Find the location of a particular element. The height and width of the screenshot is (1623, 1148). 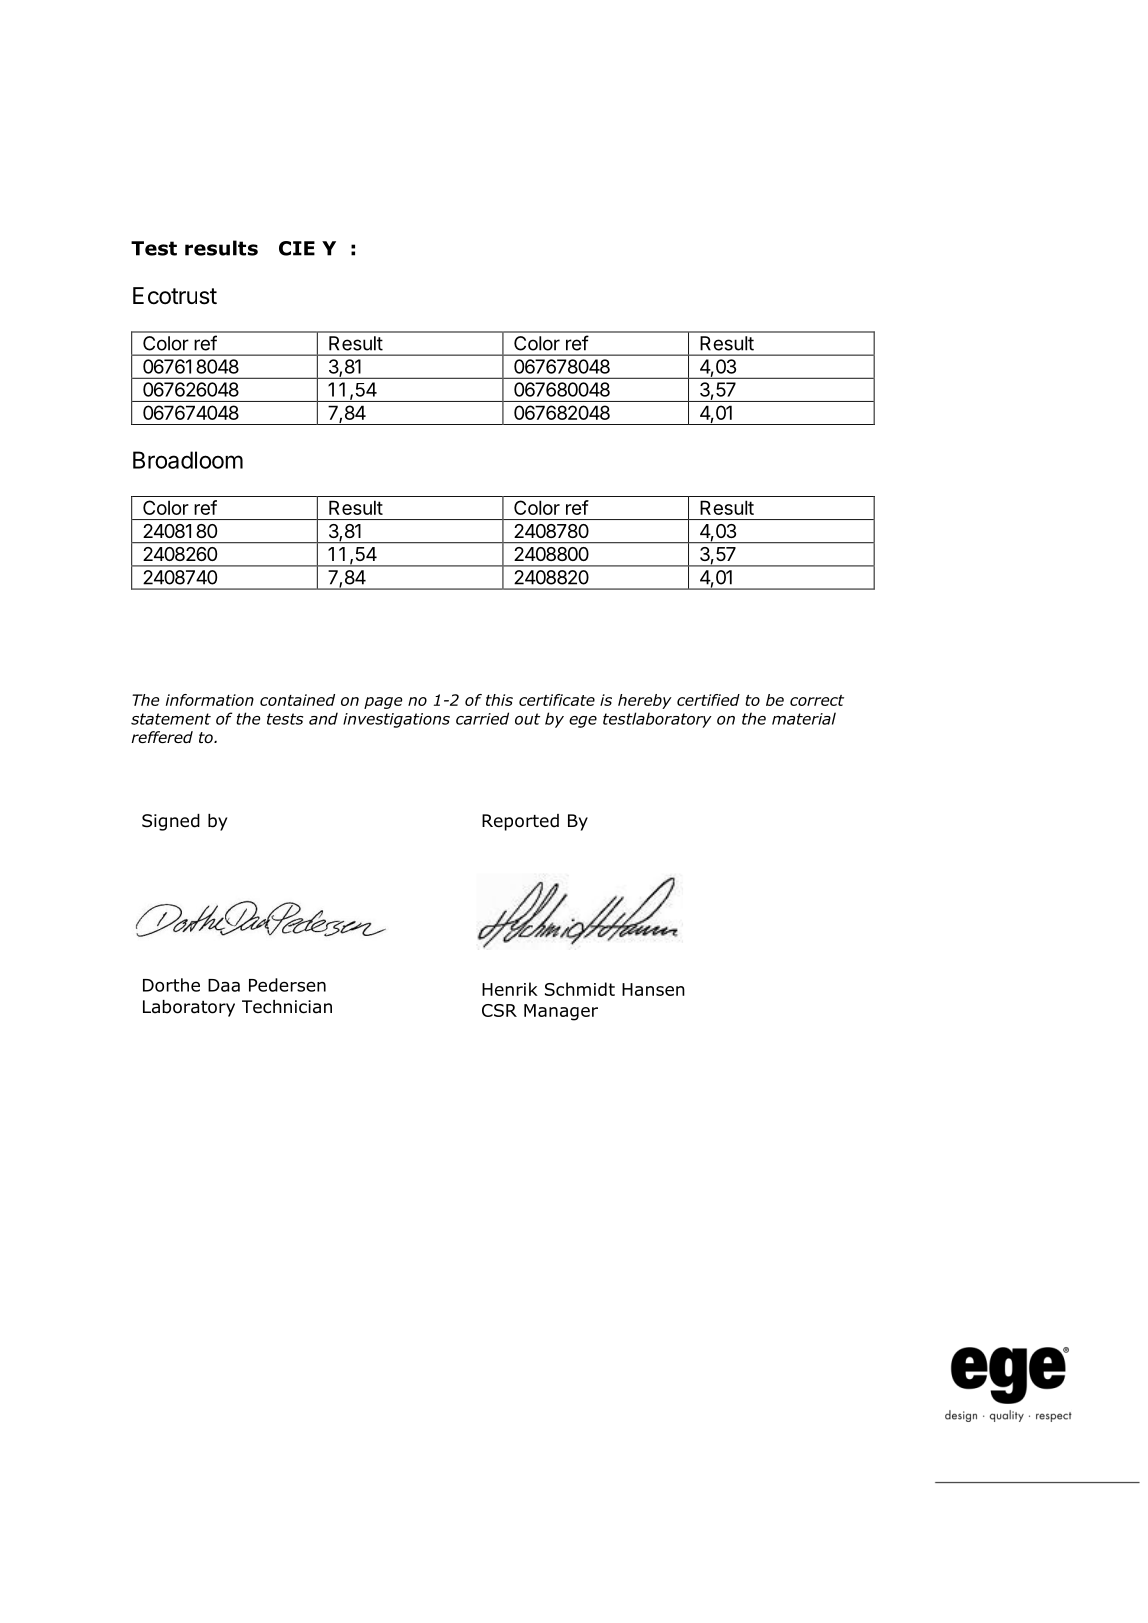

certified is located at coordinates (708, 700).
